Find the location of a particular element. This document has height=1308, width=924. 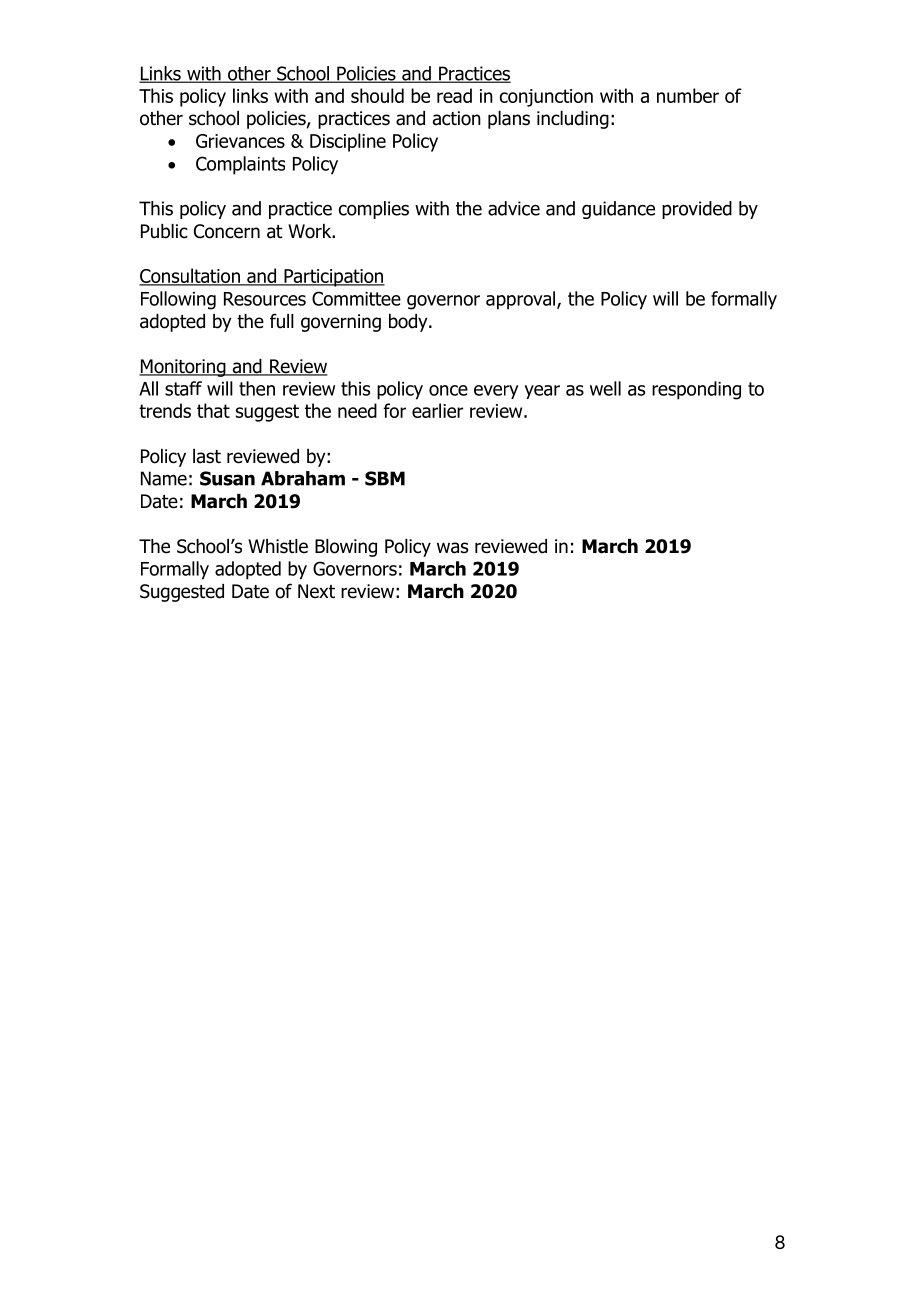

was is located at coordinates (452, 548).
